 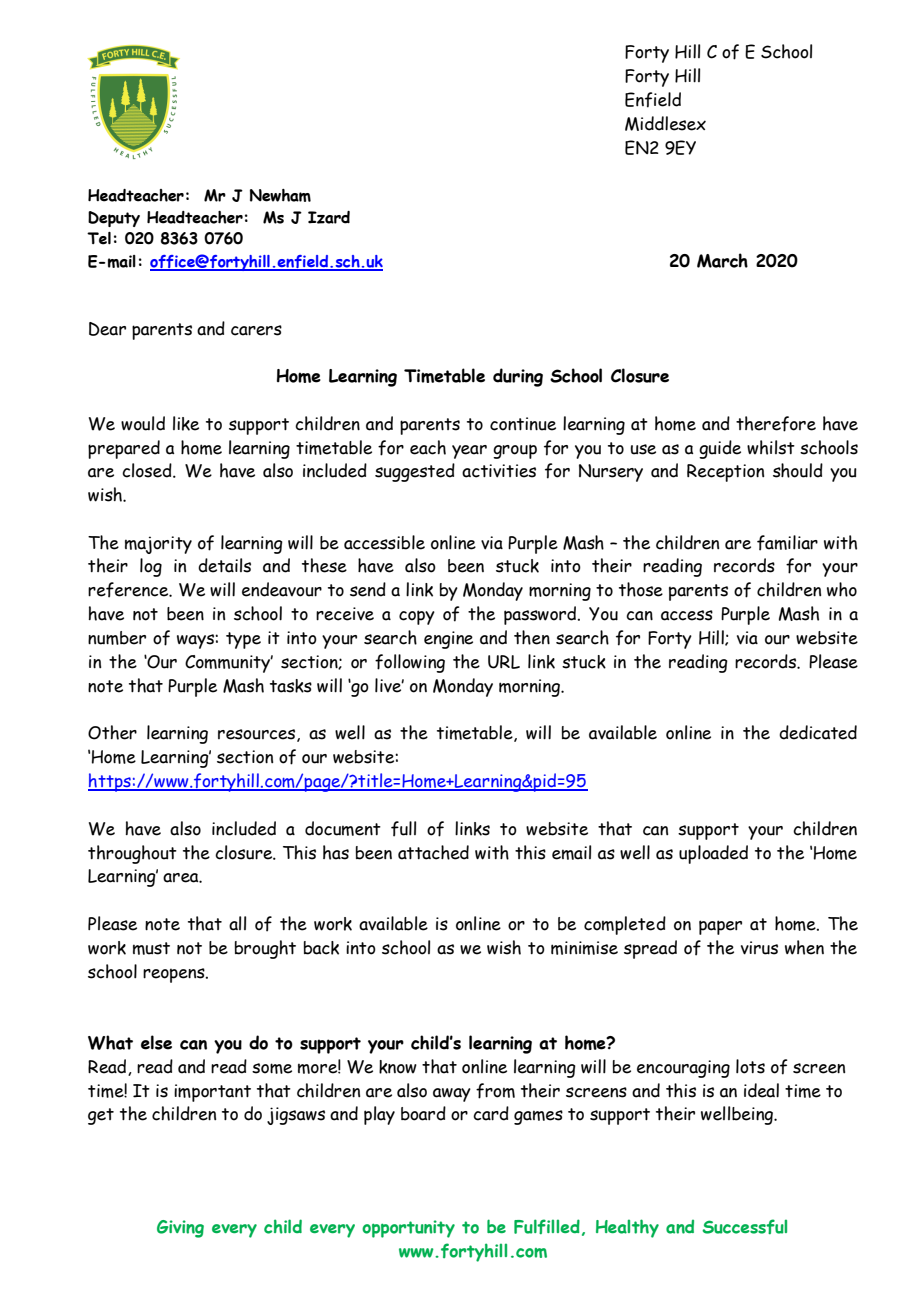 What do you see at coordinates (408, 1229) in the screenshot?
I see `opportunity` at bounding box center [408, 1229].
